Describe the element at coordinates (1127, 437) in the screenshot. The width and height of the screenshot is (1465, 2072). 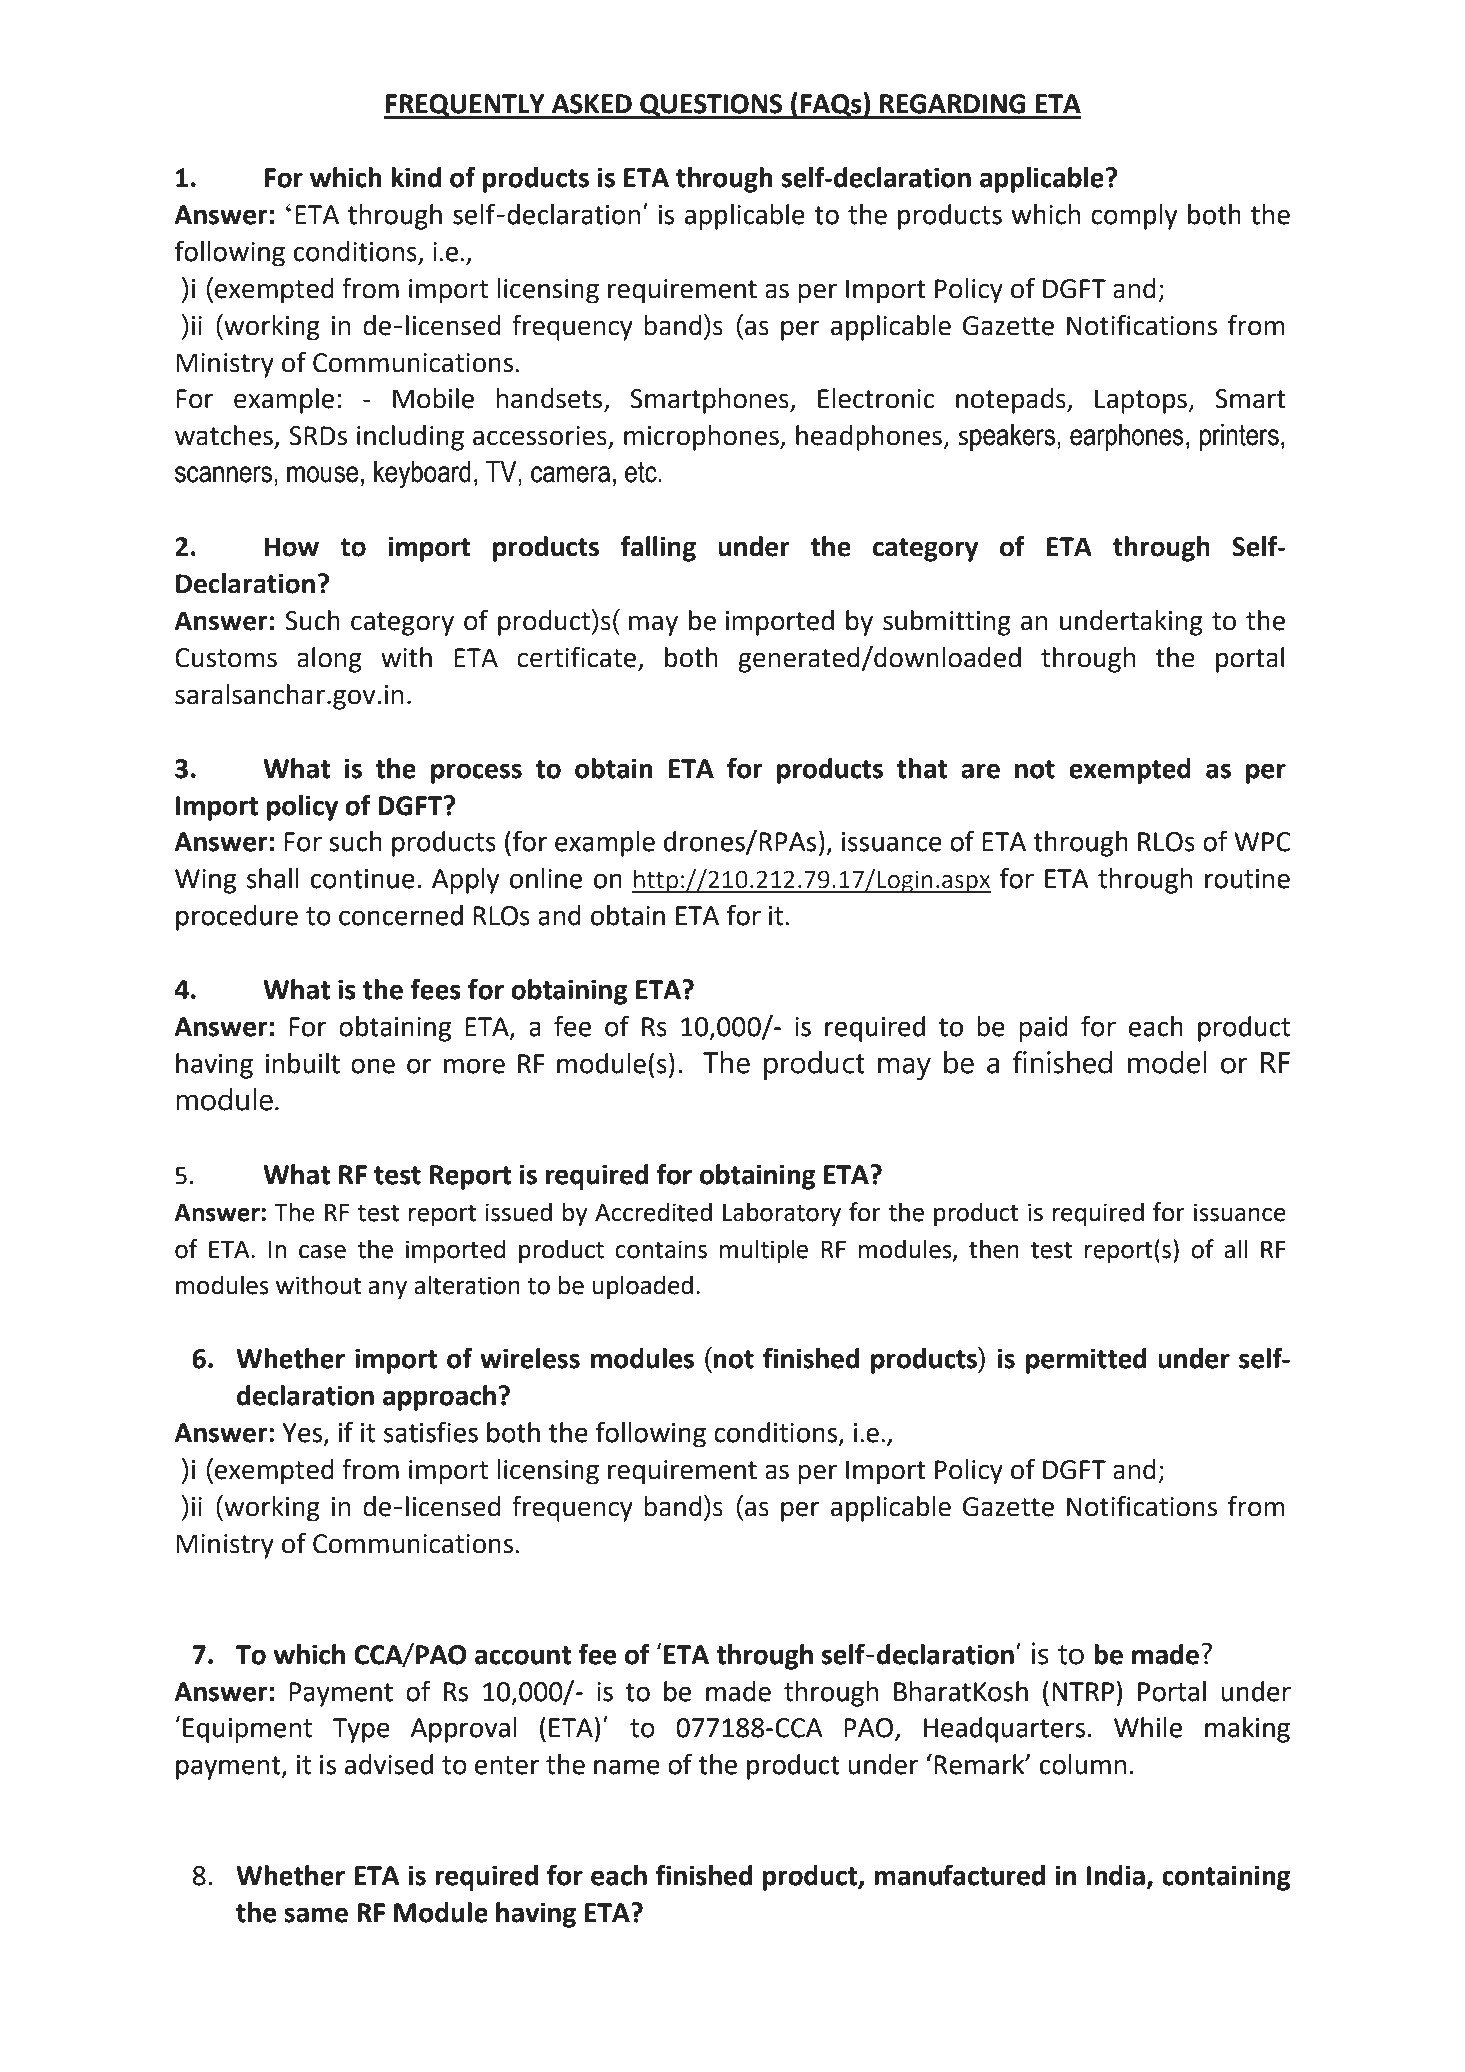
I see `earphones` at that location.
